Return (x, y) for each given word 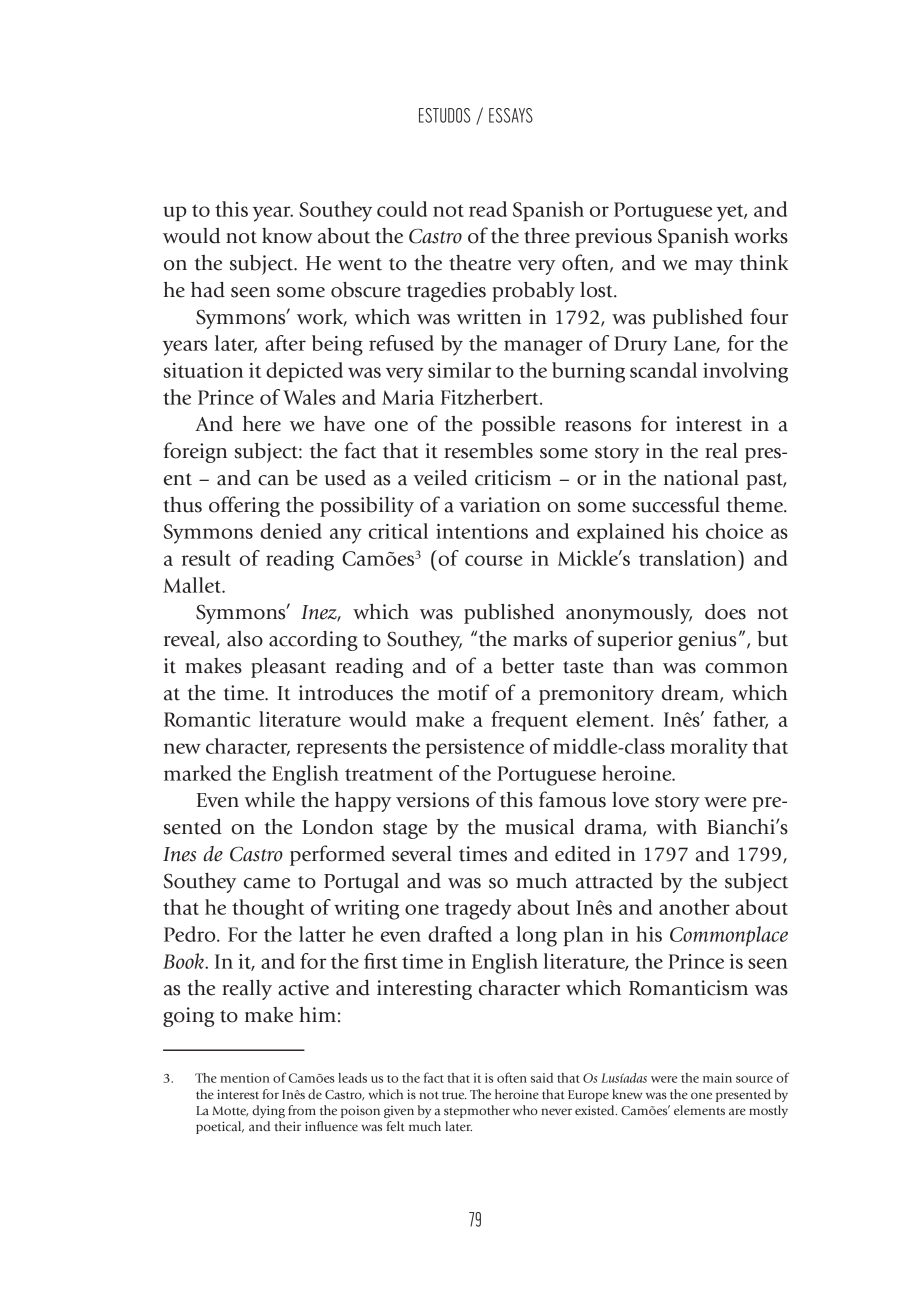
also (245, 639)
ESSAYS (511, 115)
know (287, 236)
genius (707, 641)
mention (245, 1078)
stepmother (477, 1111)
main (717, 1078)
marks (540, 639)
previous (613, 238)
